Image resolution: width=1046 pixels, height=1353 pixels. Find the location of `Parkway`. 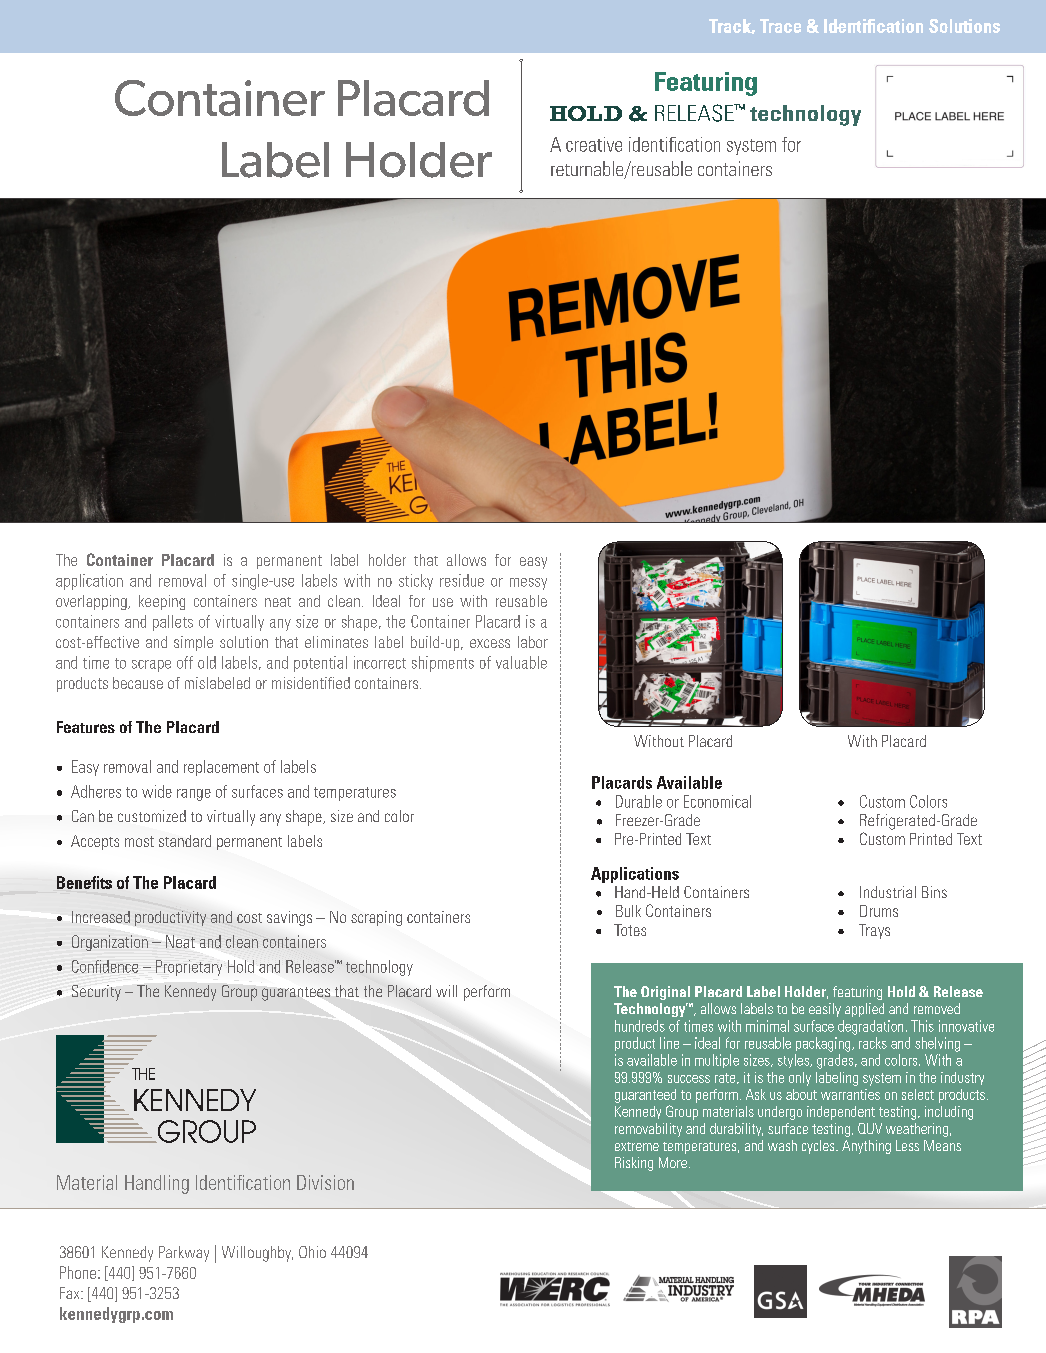

Parkway is located at coordinates (184, 1254).
